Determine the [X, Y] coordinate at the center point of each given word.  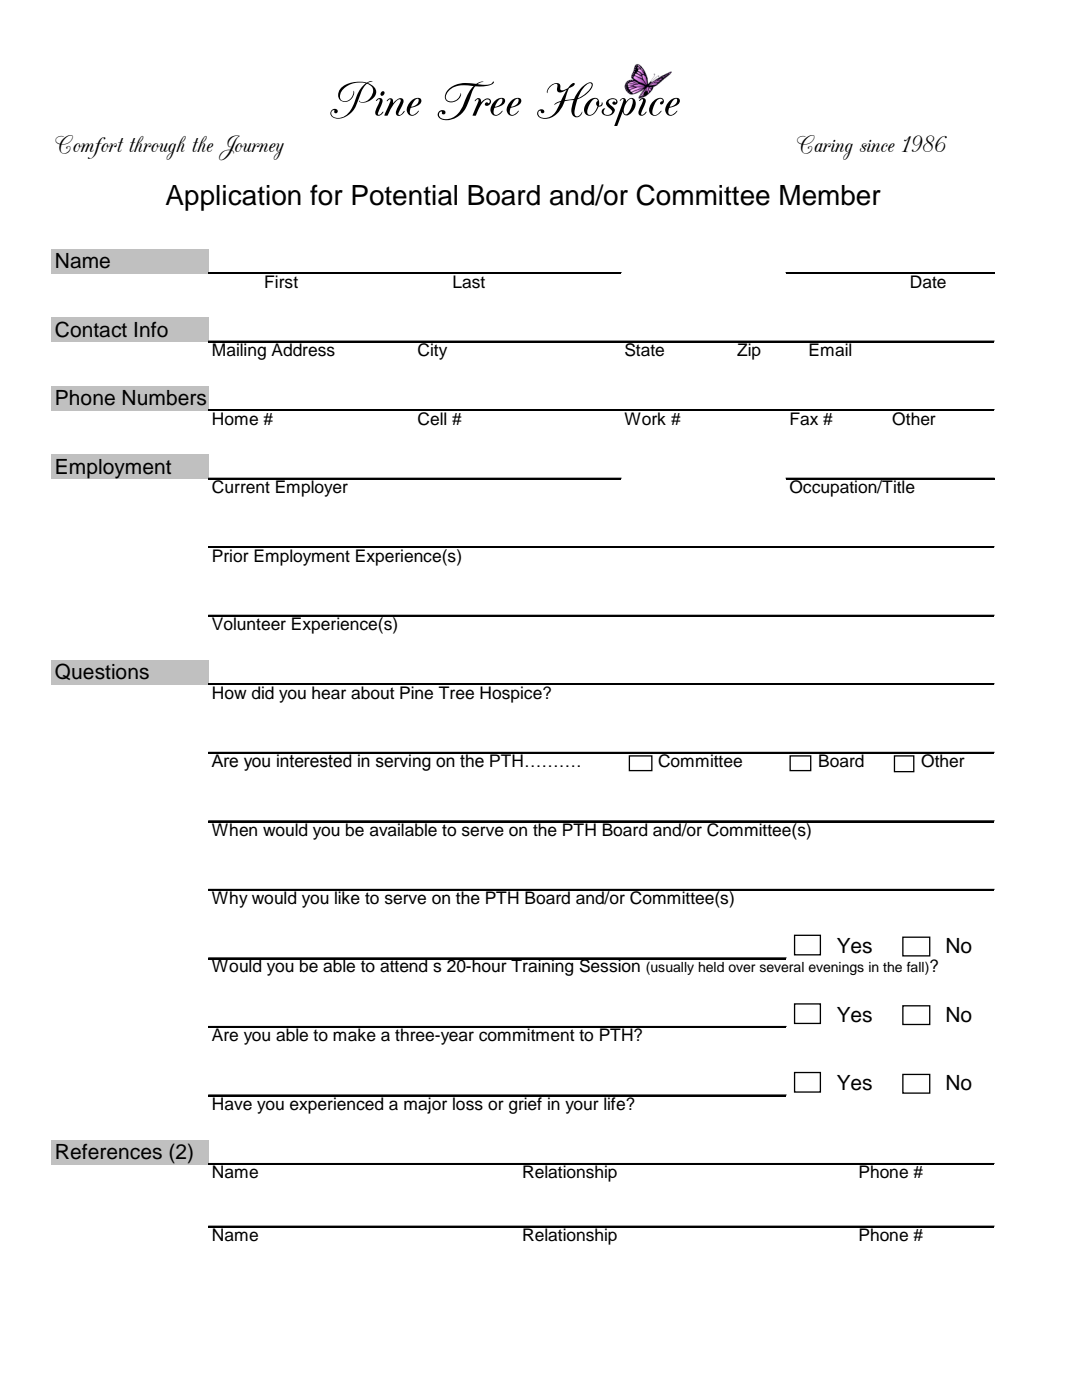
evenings [836, 968]
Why [230, 898]
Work [645, 418]
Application [233, 198]
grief [525, 1104]
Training [542, 966]
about [373, 692]
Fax [804, 418]
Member [830, 195]
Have [232, 1103]
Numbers [164, 398]
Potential [404, 195]
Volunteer [249, 623]
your [582, 1107]
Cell [432, 417]
